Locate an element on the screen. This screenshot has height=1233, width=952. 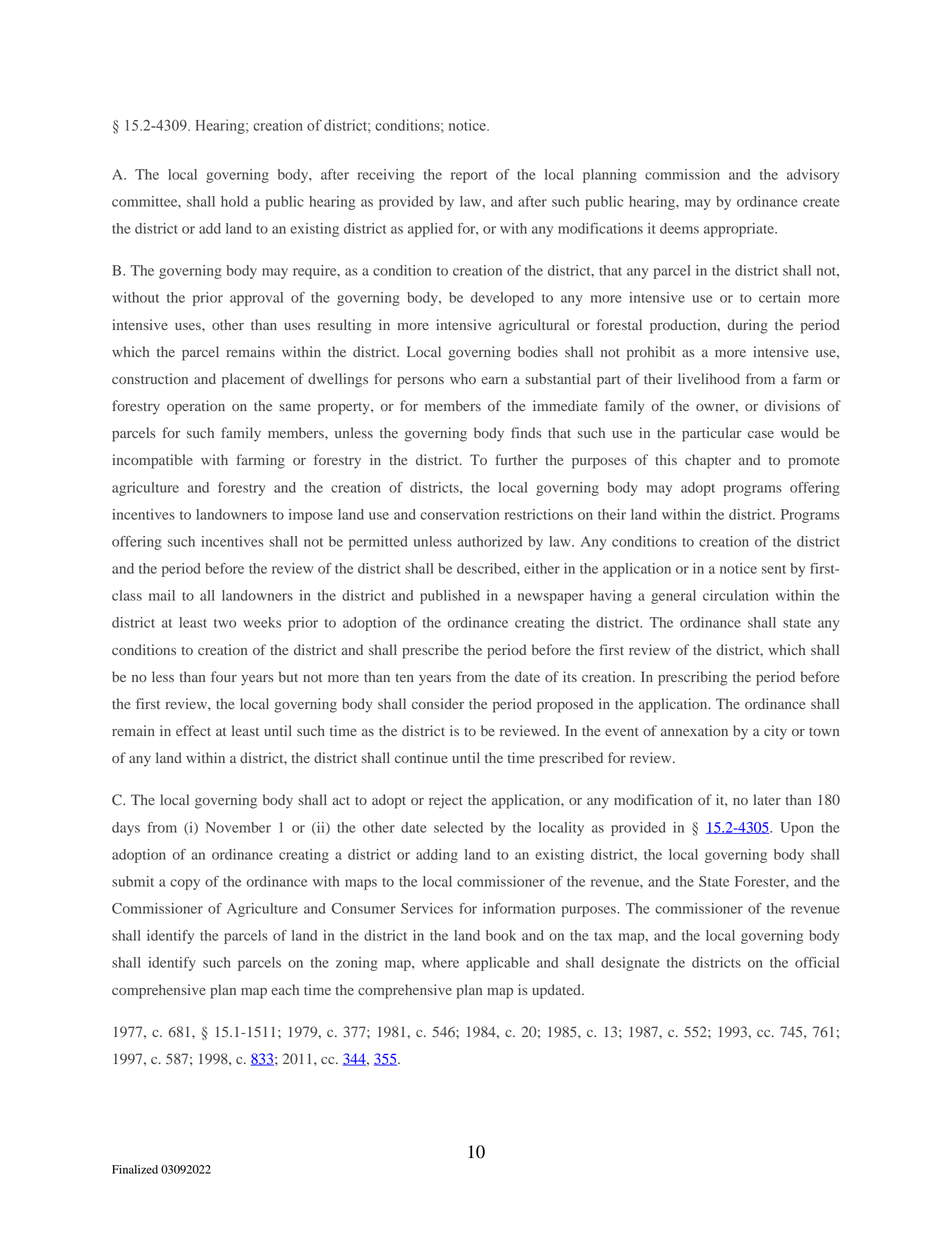
report is located at coordinates (469, 177).
